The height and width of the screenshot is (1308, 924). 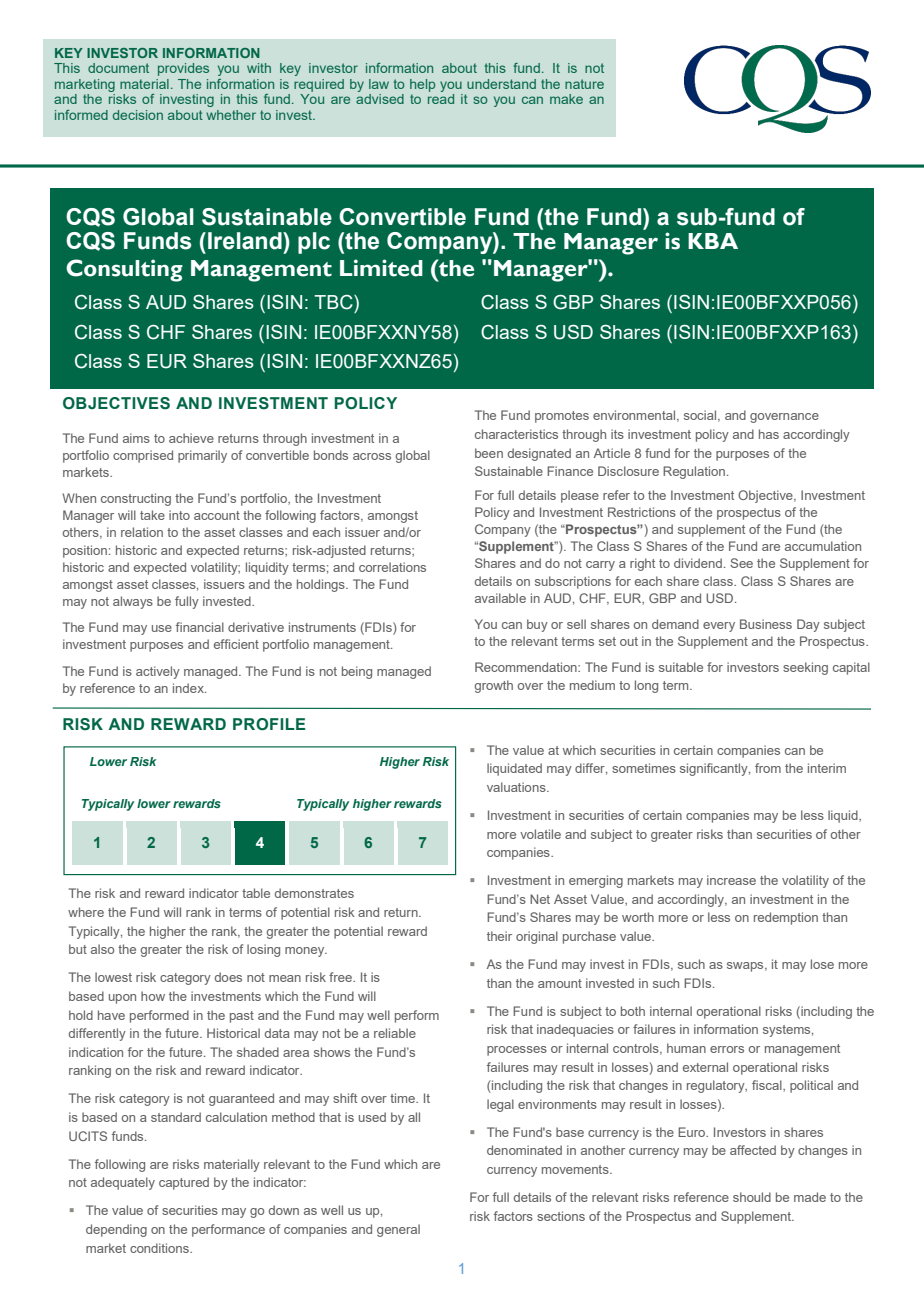 What do you see at coordinates (441, 99) in the screenshot?
I see `read` at bounding box center [441, 99].
